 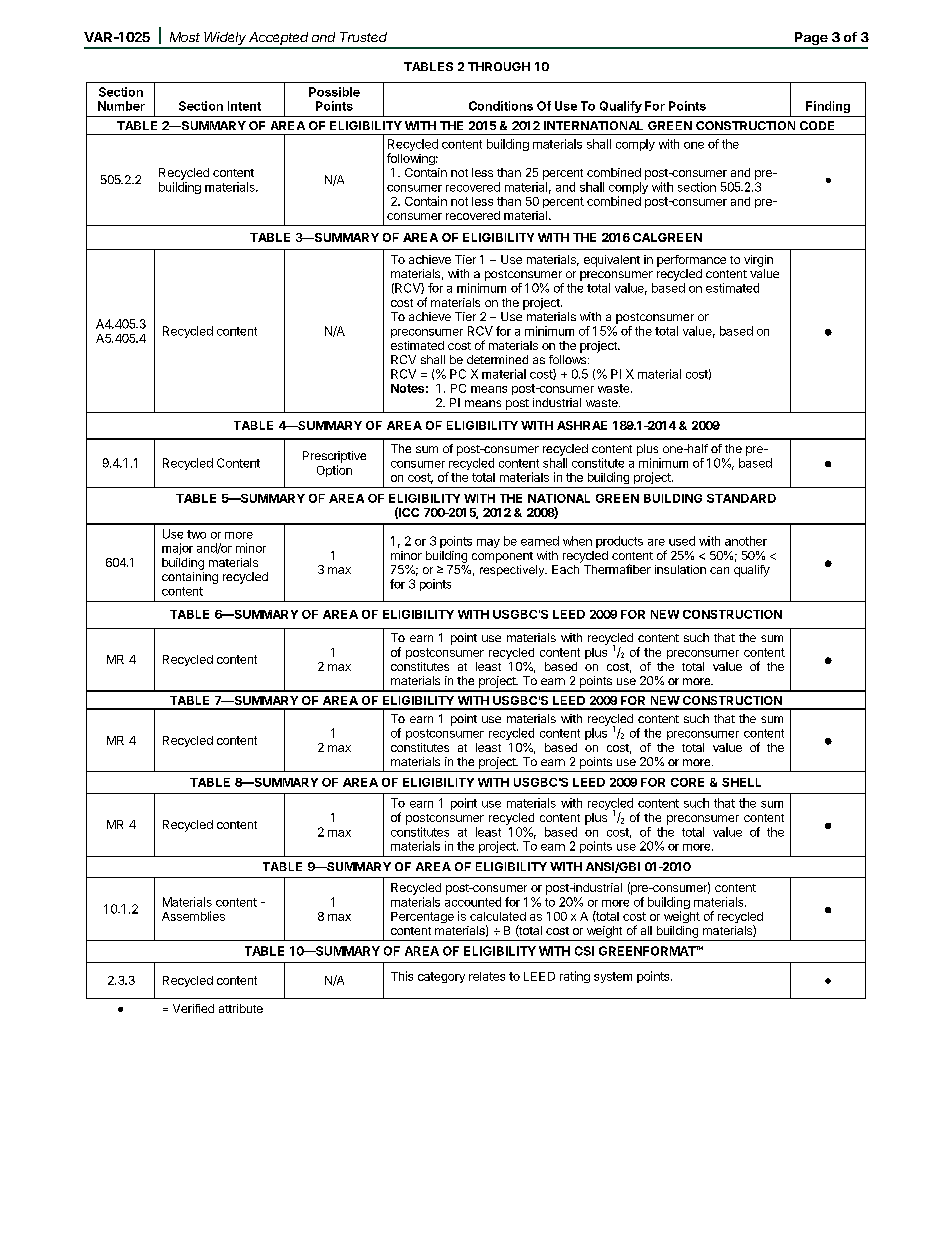 What do you see at coordinates (741, 782) in the screenshot?
I see `SHELL` at bounding box center [741, 782].
